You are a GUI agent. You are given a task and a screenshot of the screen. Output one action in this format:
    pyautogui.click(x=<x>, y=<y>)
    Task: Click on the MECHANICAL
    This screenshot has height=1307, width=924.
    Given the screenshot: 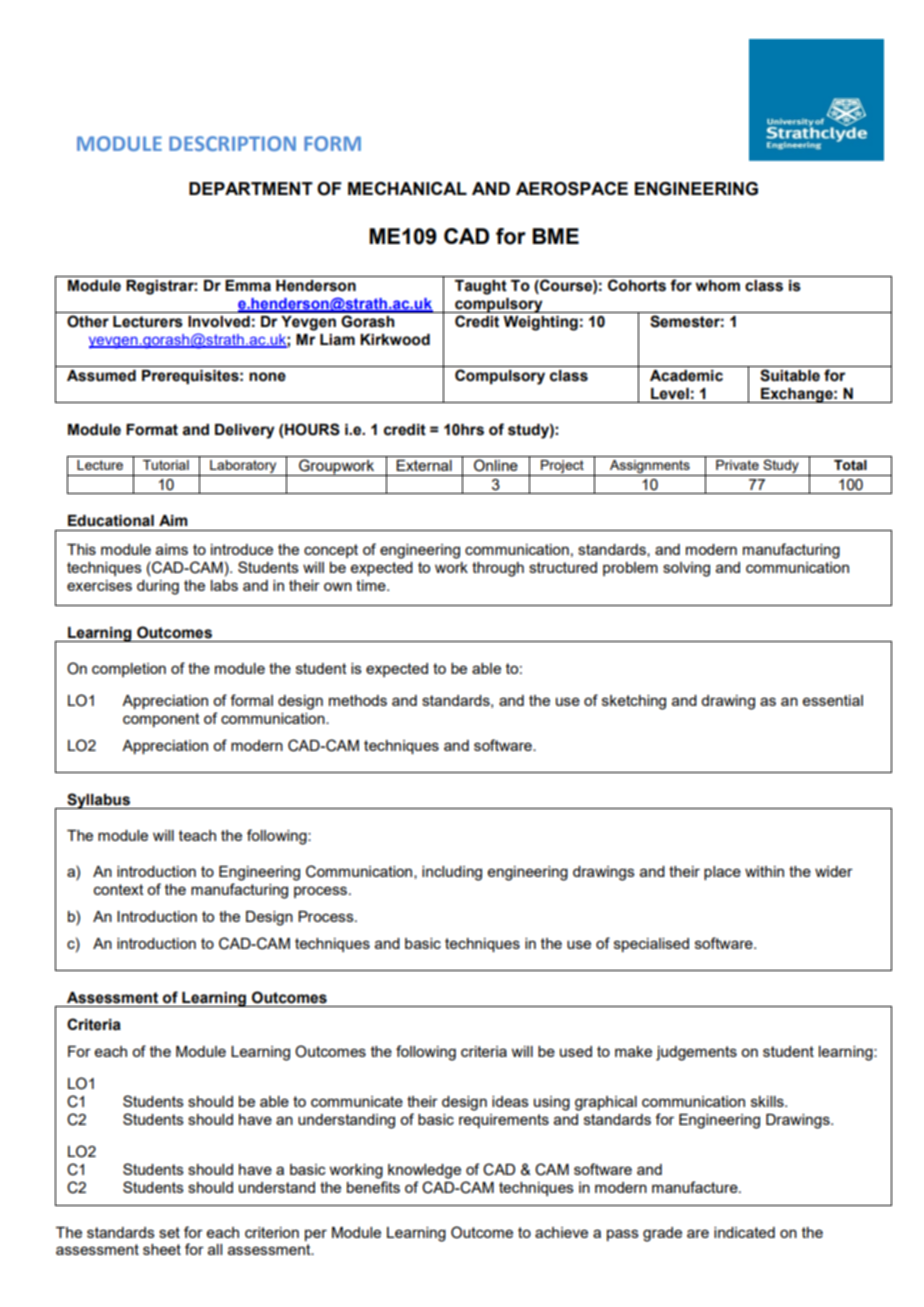 What is the action you would take?
    pyautogui.click(x=407, y=188)
